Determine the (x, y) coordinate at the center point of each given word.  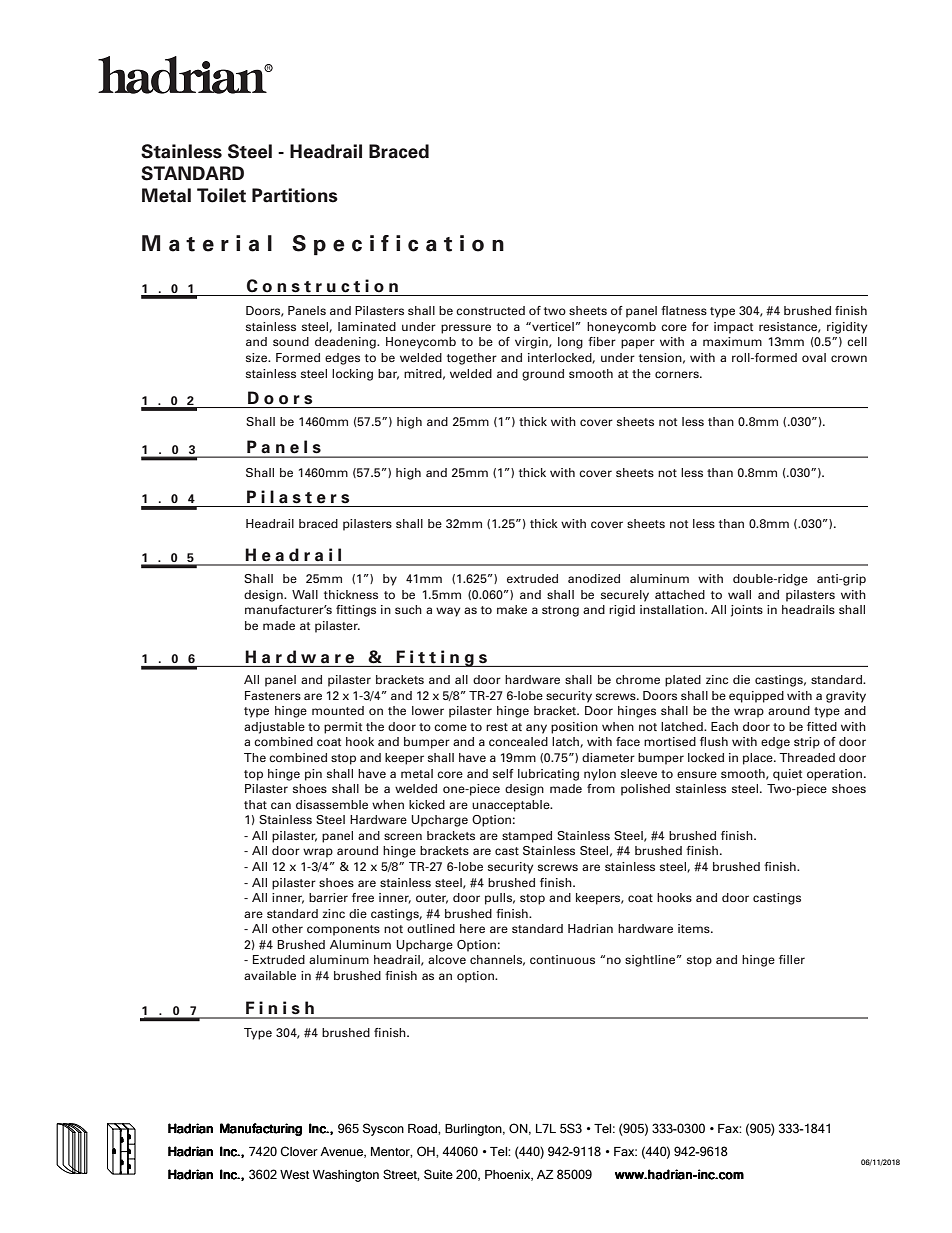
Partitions (295, 195)
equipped (756, 697)
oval (814, 357)
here (472, 928)
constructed (490, 310)
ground (543, 375)
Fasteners (273, 695)
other (287, 928)
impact (733, 328)
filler (792, 959)
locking (352, 375)
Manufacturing (261, 1129)
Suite (438, 1174)
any (536, 729)
